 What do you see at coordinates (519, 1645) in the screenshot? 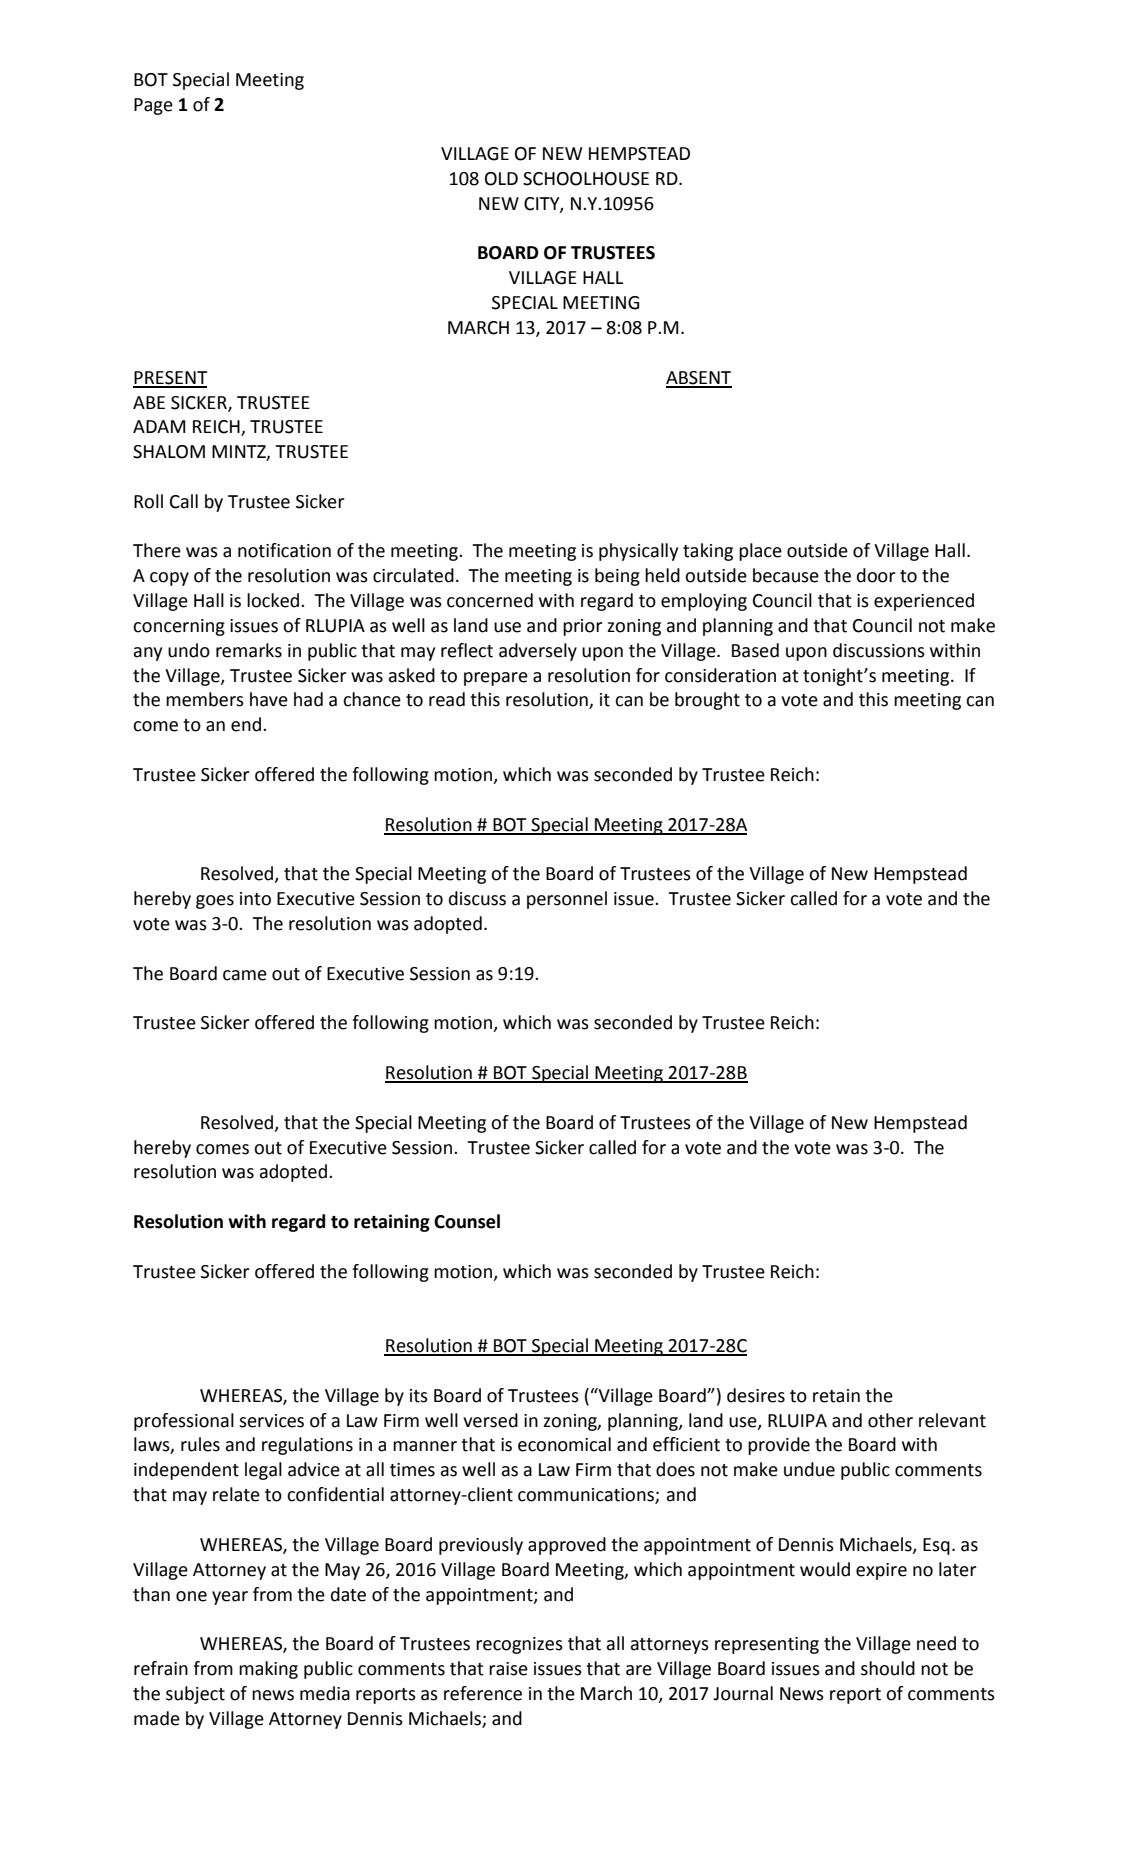
I see `recognizes` at bounding box center [519, 1645].
